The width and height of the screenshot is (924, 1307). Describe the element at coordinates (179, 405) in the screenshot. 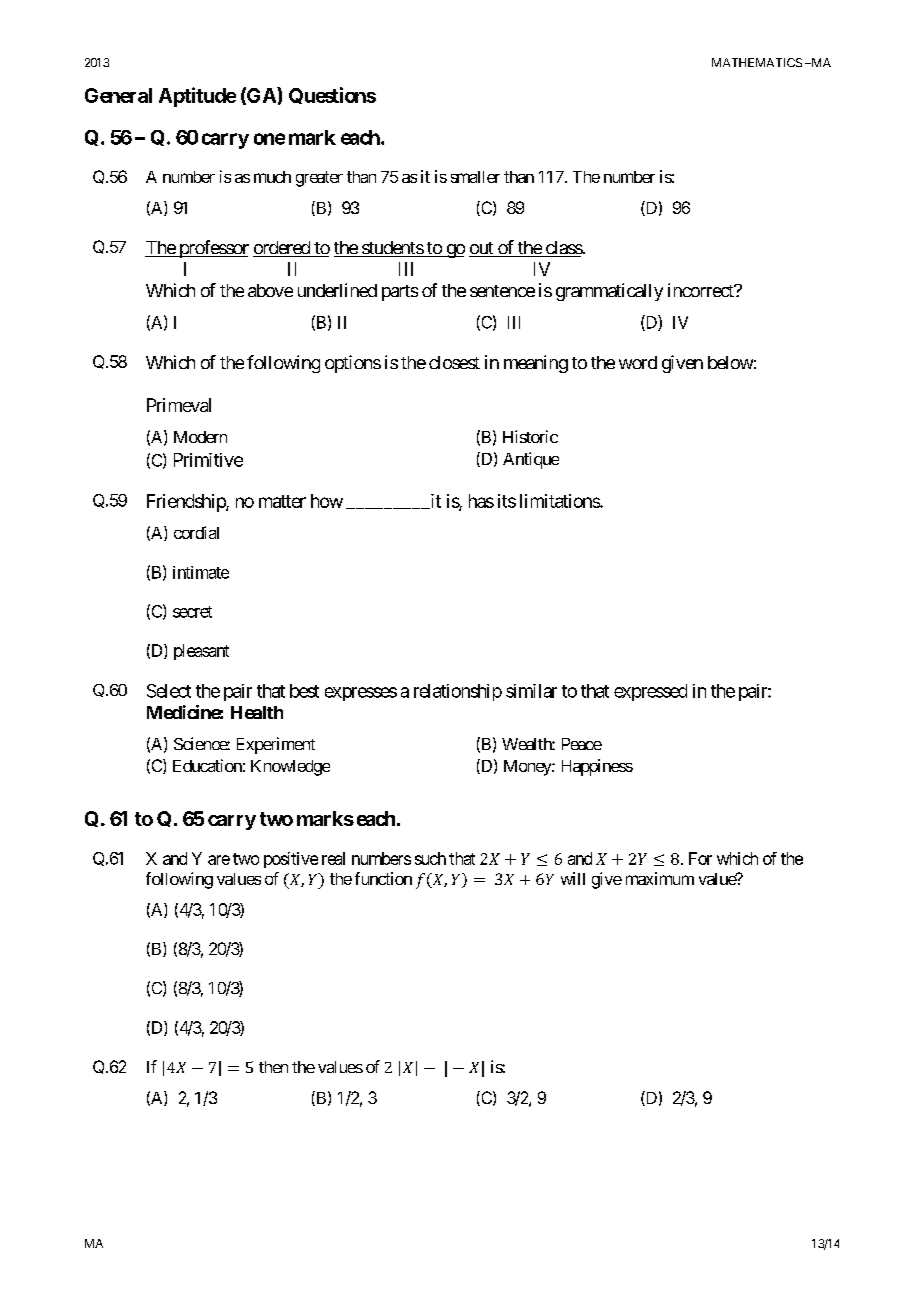

I see `Primeval` at that location.
